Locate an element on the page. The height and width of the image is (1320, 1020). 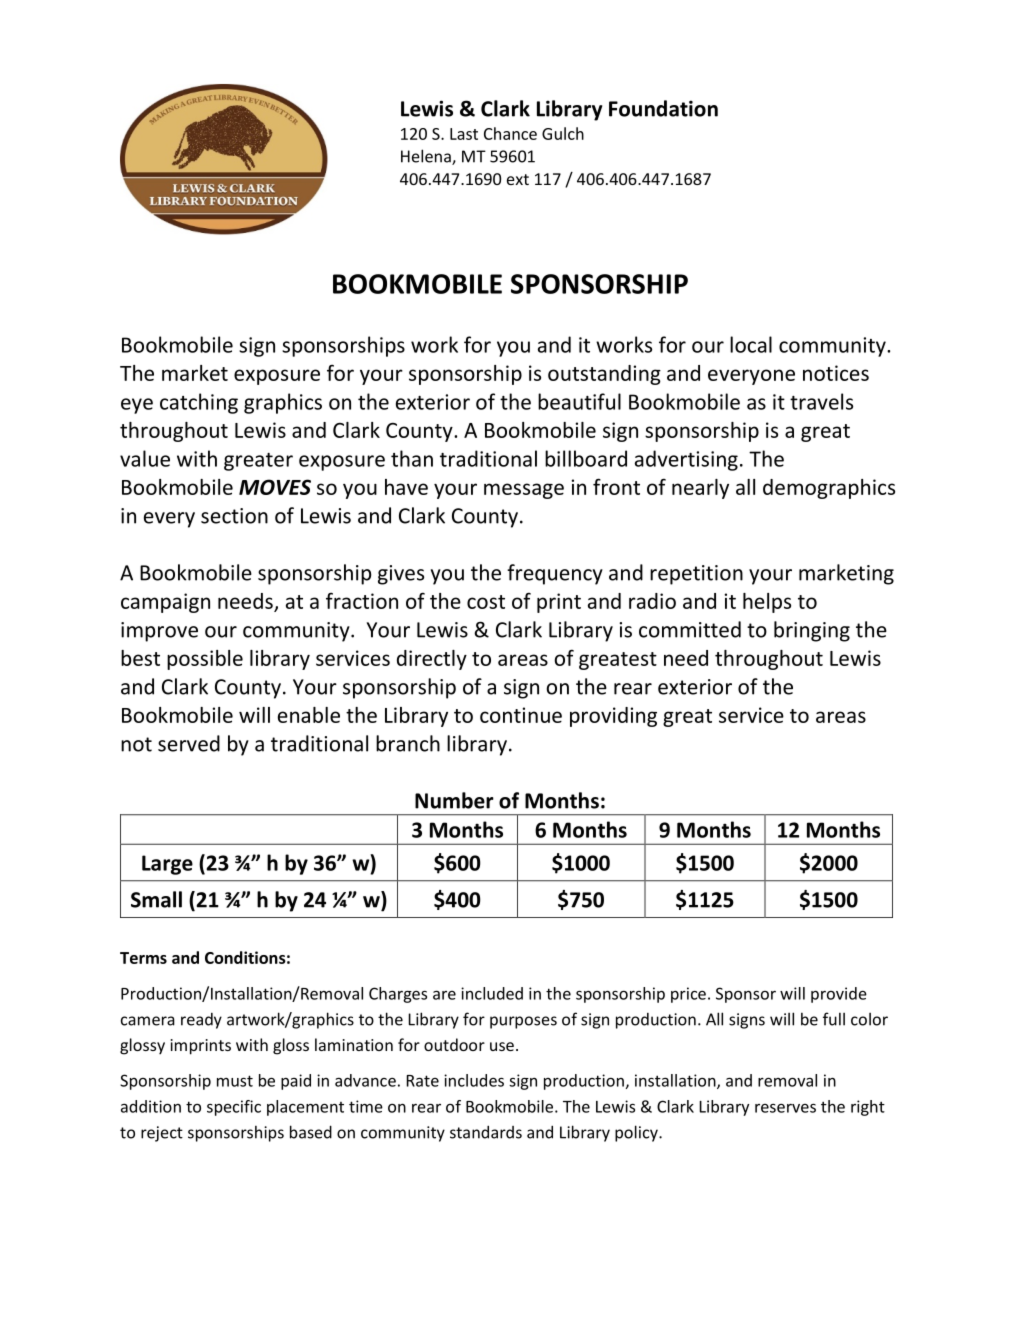
helps is located at coordinates (767, 603).
